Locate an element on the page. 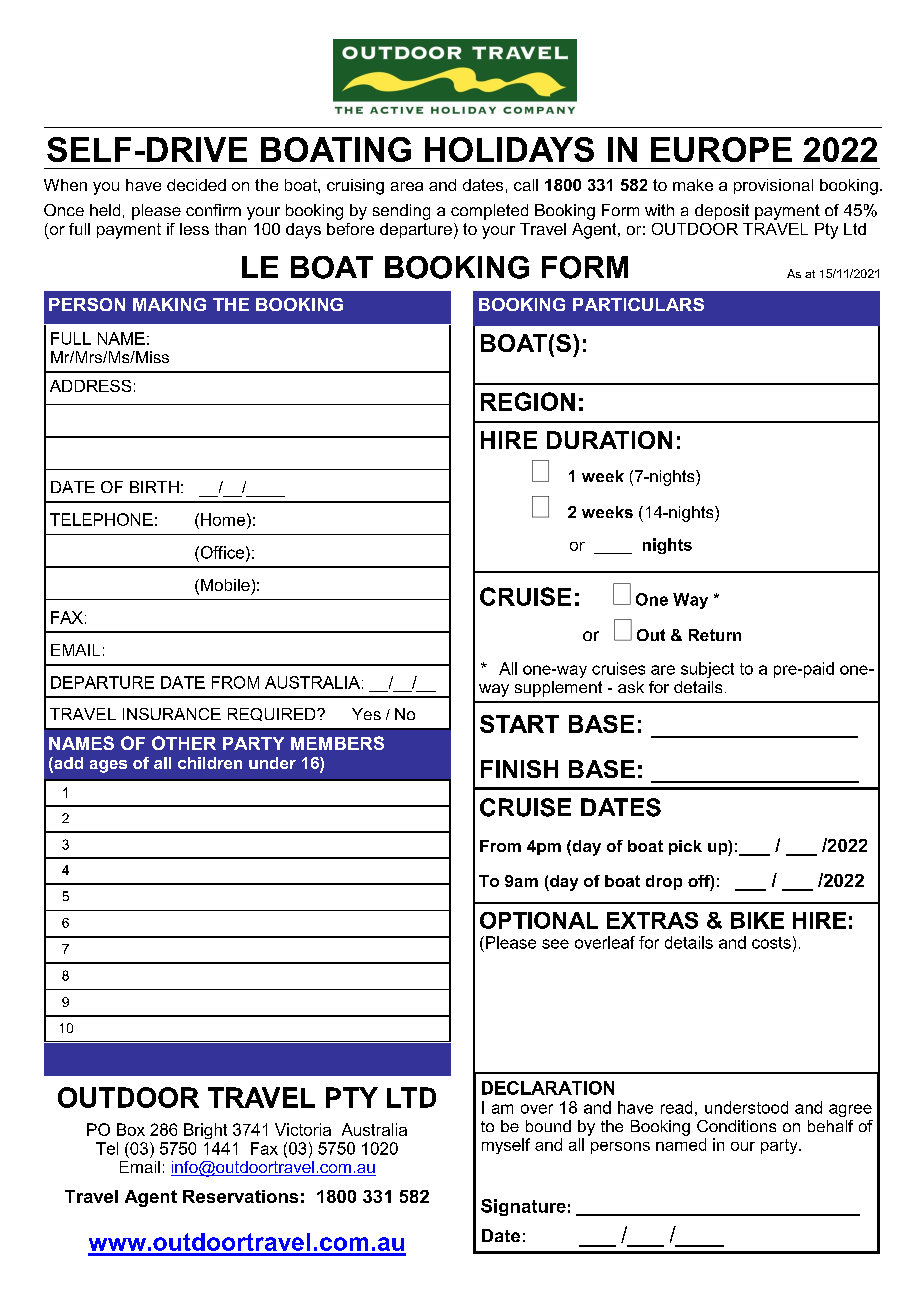 The height and width of the document is (1308, 924). Signature is located at coordinates (523, 1207).
